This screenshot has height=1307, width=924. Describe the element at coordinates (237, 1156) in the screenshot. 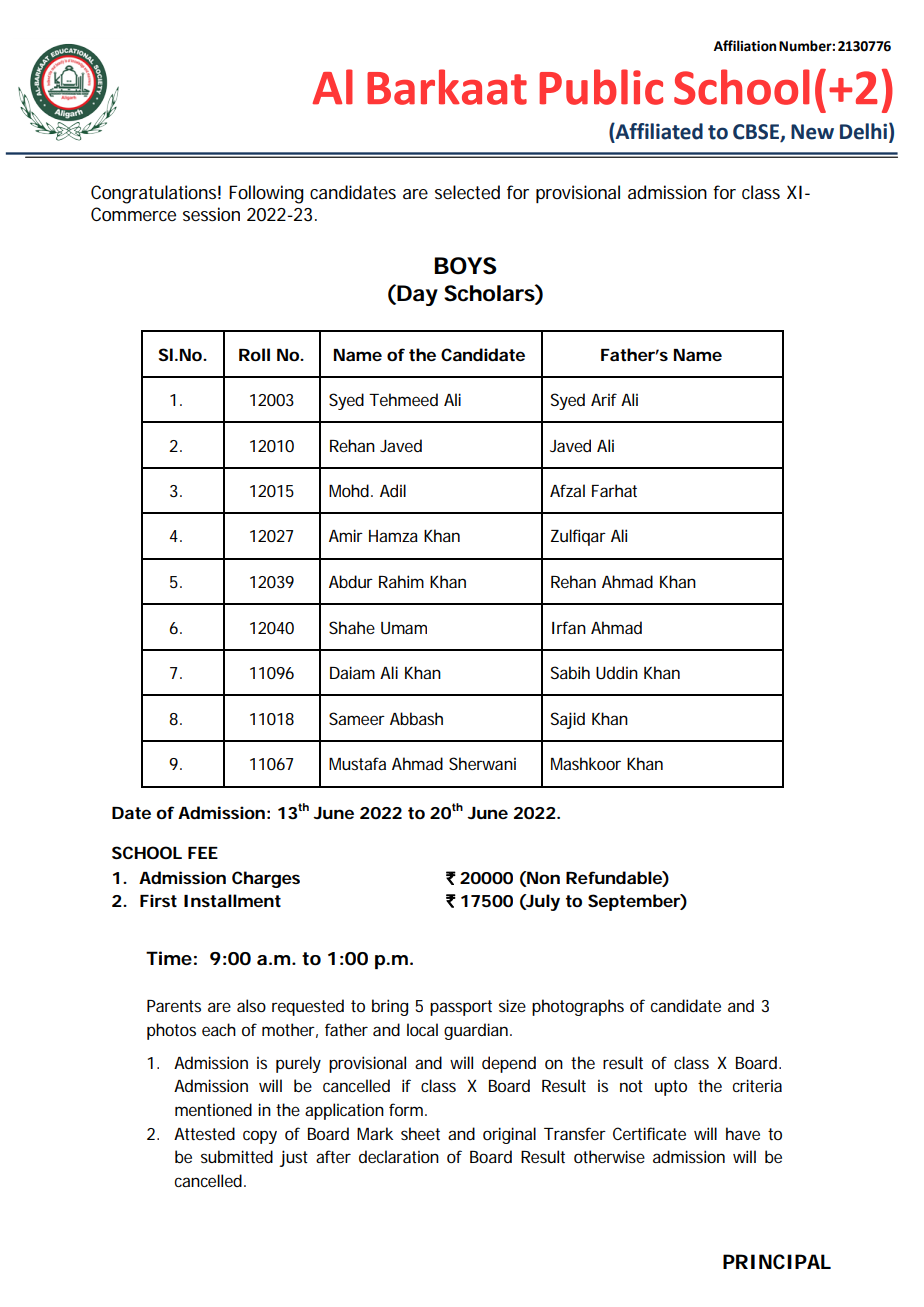

I see `submitted` at that location.
